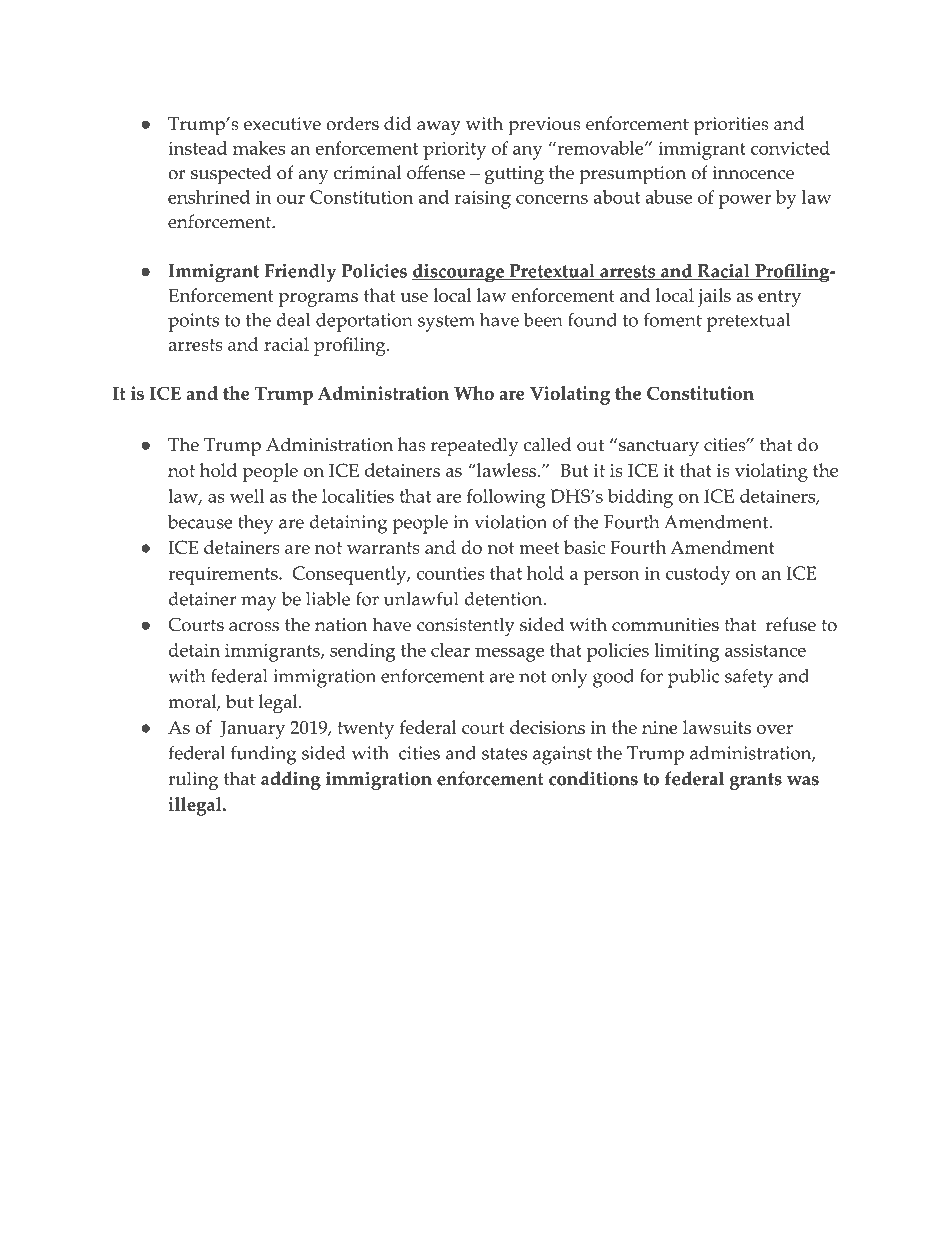 The image size is (952, 1233). Describe the element at coordinates (247, 496) in the screenshot. I see `well` at that location.
